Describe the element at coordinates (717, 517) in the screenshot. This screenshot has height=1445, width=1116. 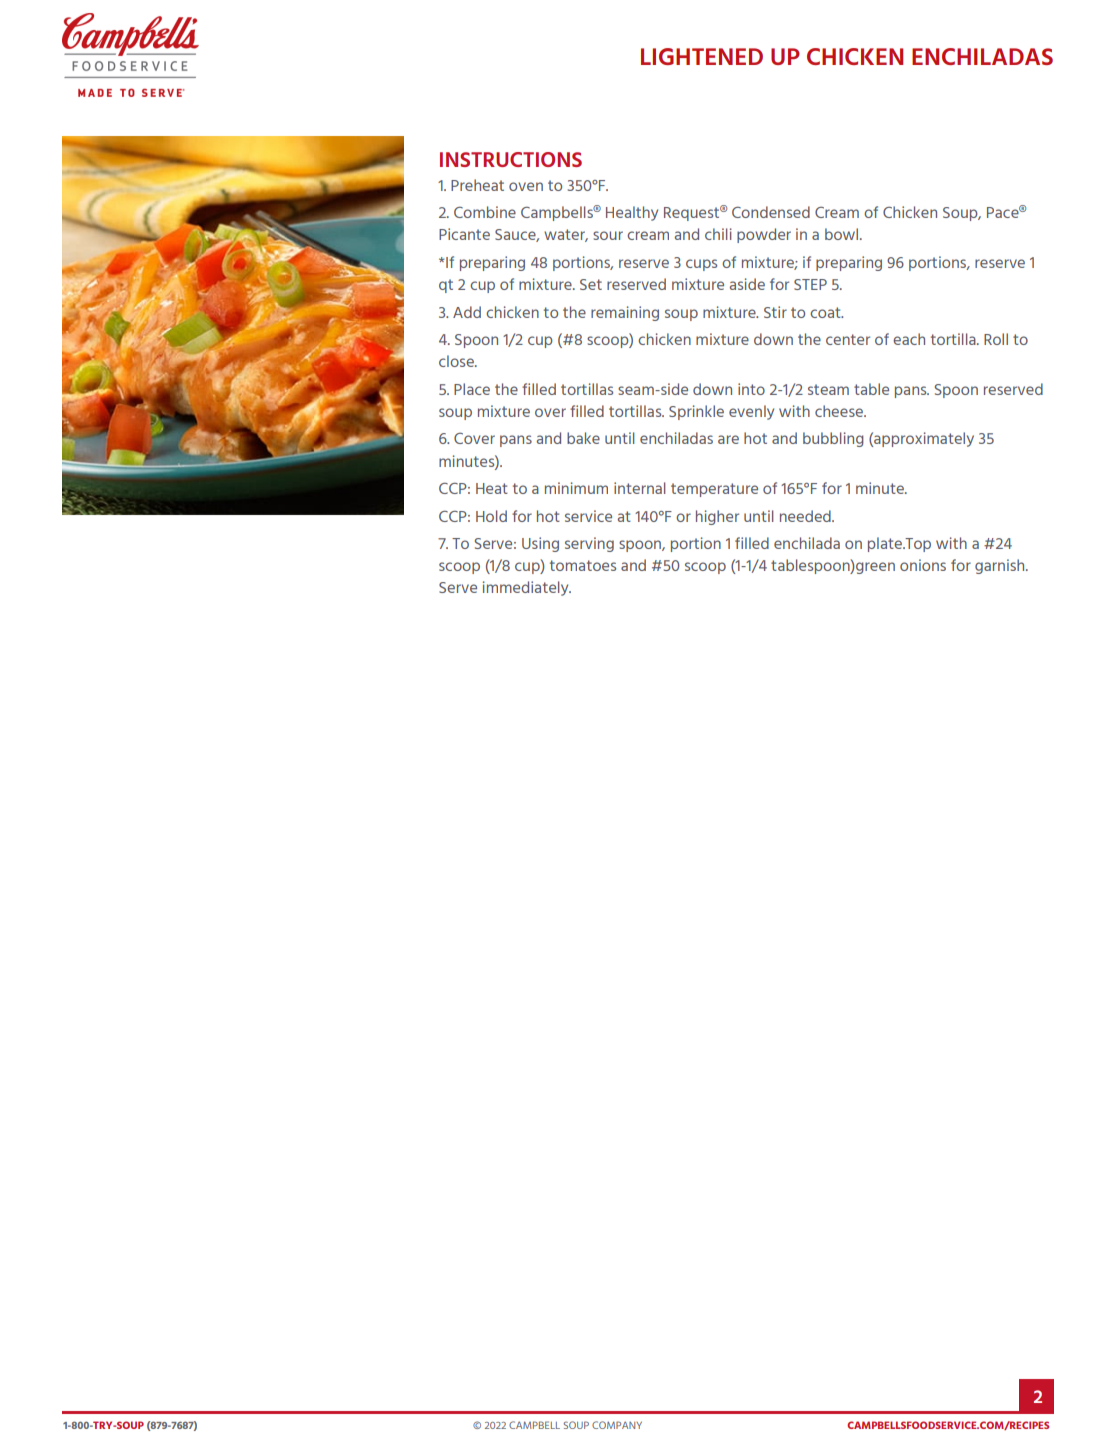
I see `higher` at that location.
